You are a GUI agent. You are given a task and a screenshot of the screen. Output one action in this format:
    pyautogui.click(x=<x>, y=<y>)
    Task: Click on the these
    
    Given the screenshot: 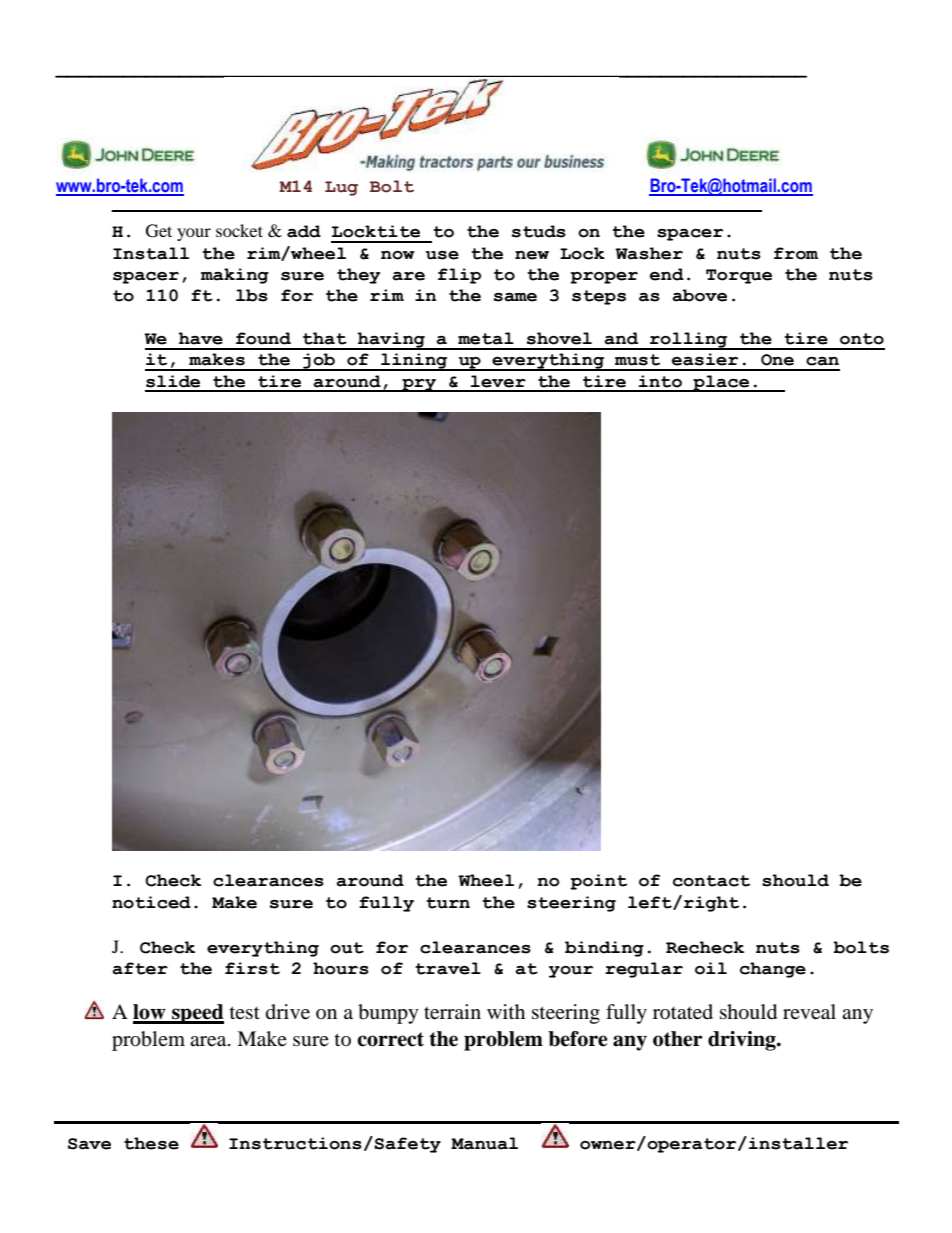 What is the action you would take?
    pyautogui.click(x=151, y=1143)
